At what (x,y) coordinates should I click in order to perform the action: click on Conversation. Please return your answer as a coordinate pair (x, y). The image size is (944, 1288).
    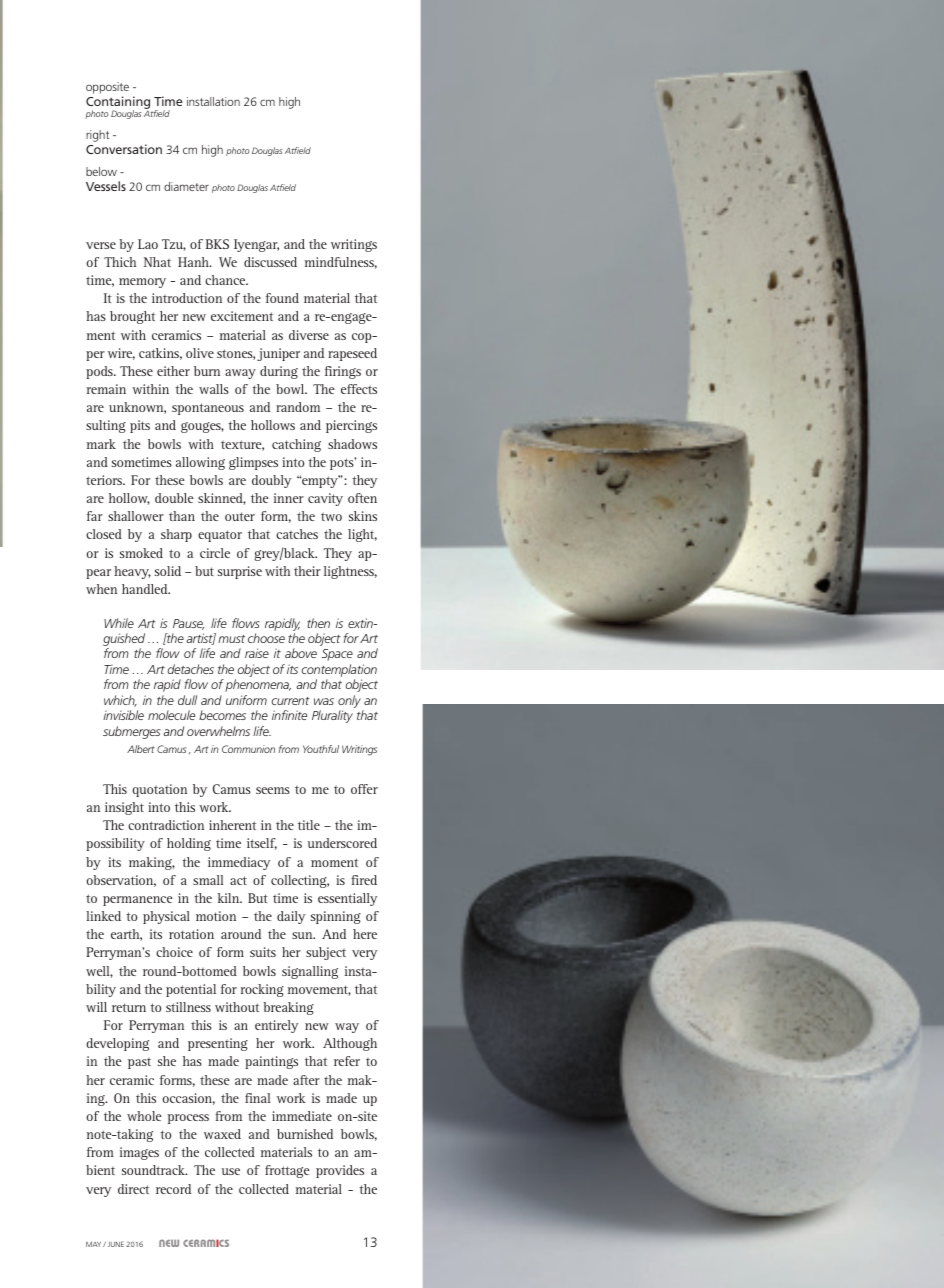
    Looking at the image, I should click on (124, 149).
